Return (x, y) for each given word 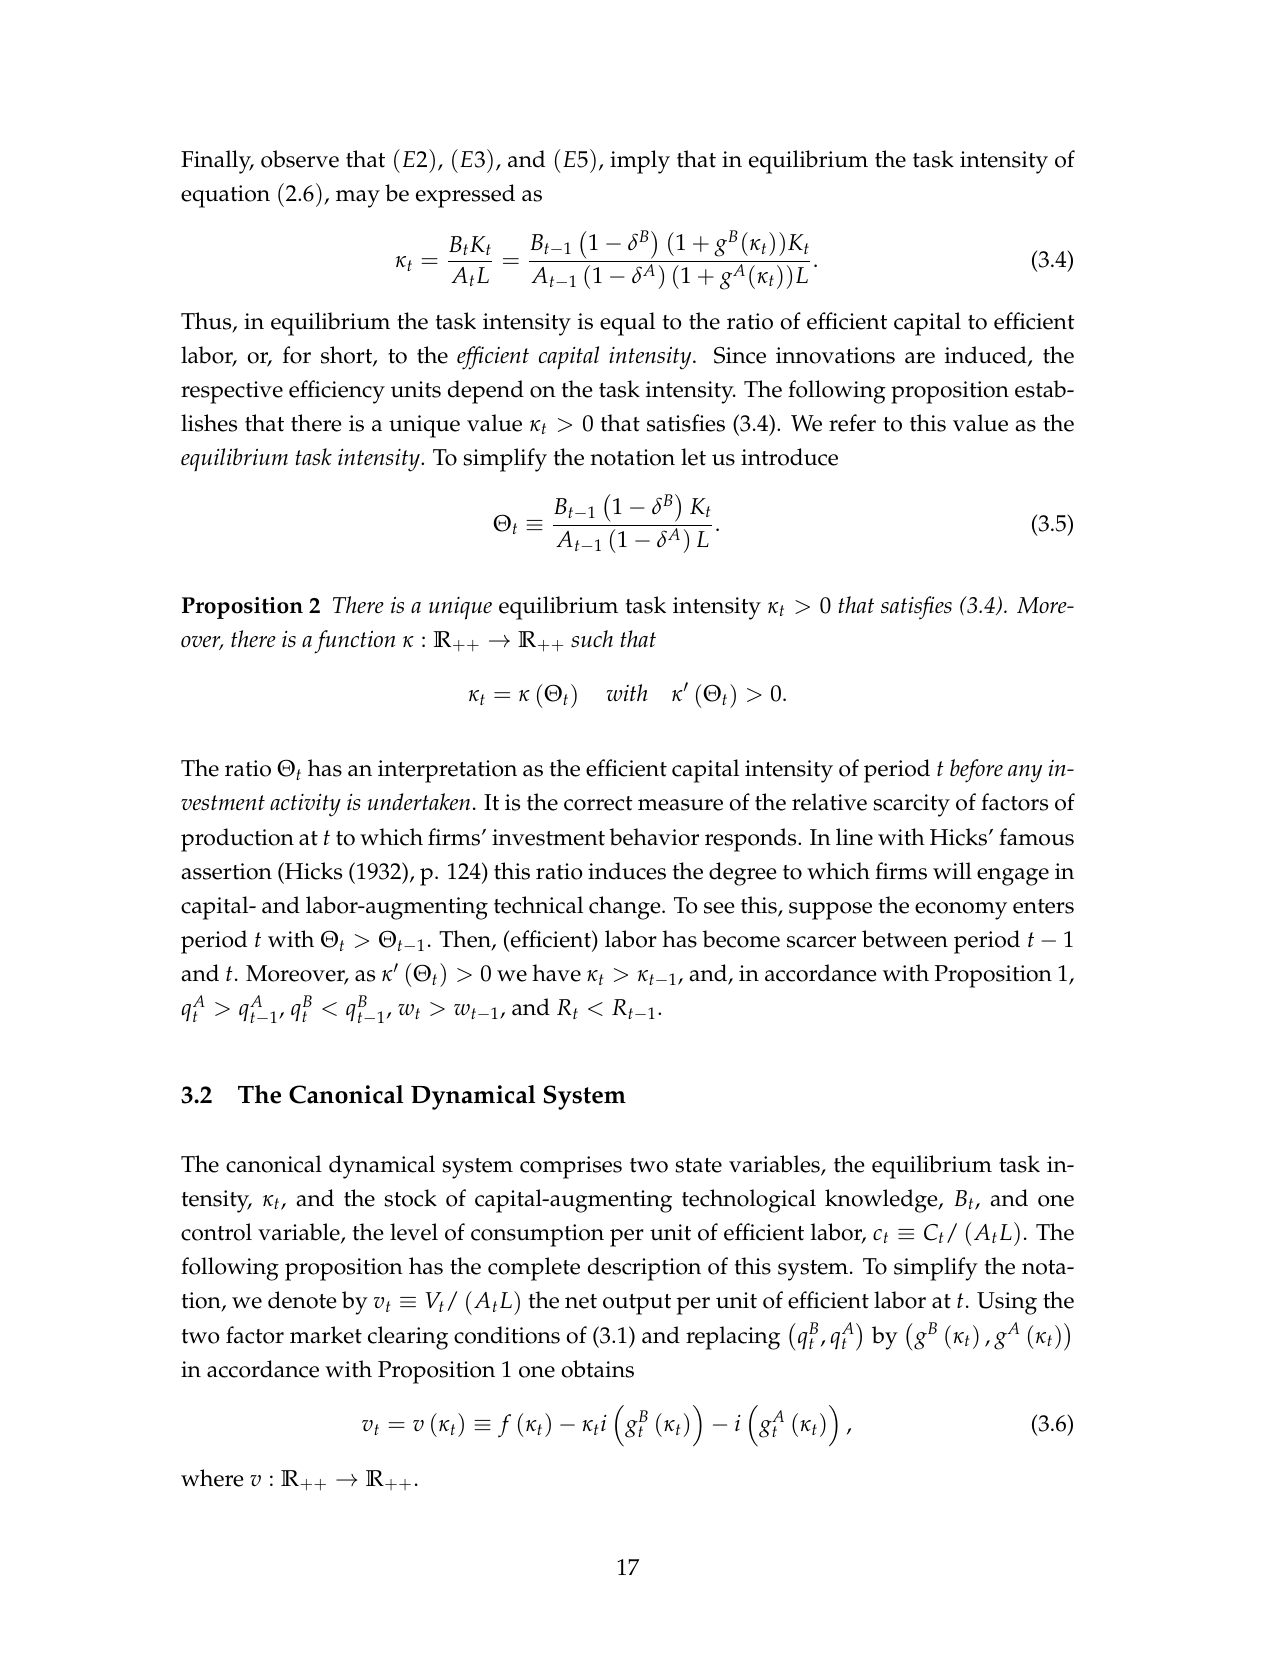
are (920, 358)
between (905, 939)
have (556, 973)
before (976, 771)
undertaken (418, 802)
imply (640, 162)
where (212, 1478)
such (592, 639)
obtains (598, 1369)
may (358, 199)
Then (466, 940)
